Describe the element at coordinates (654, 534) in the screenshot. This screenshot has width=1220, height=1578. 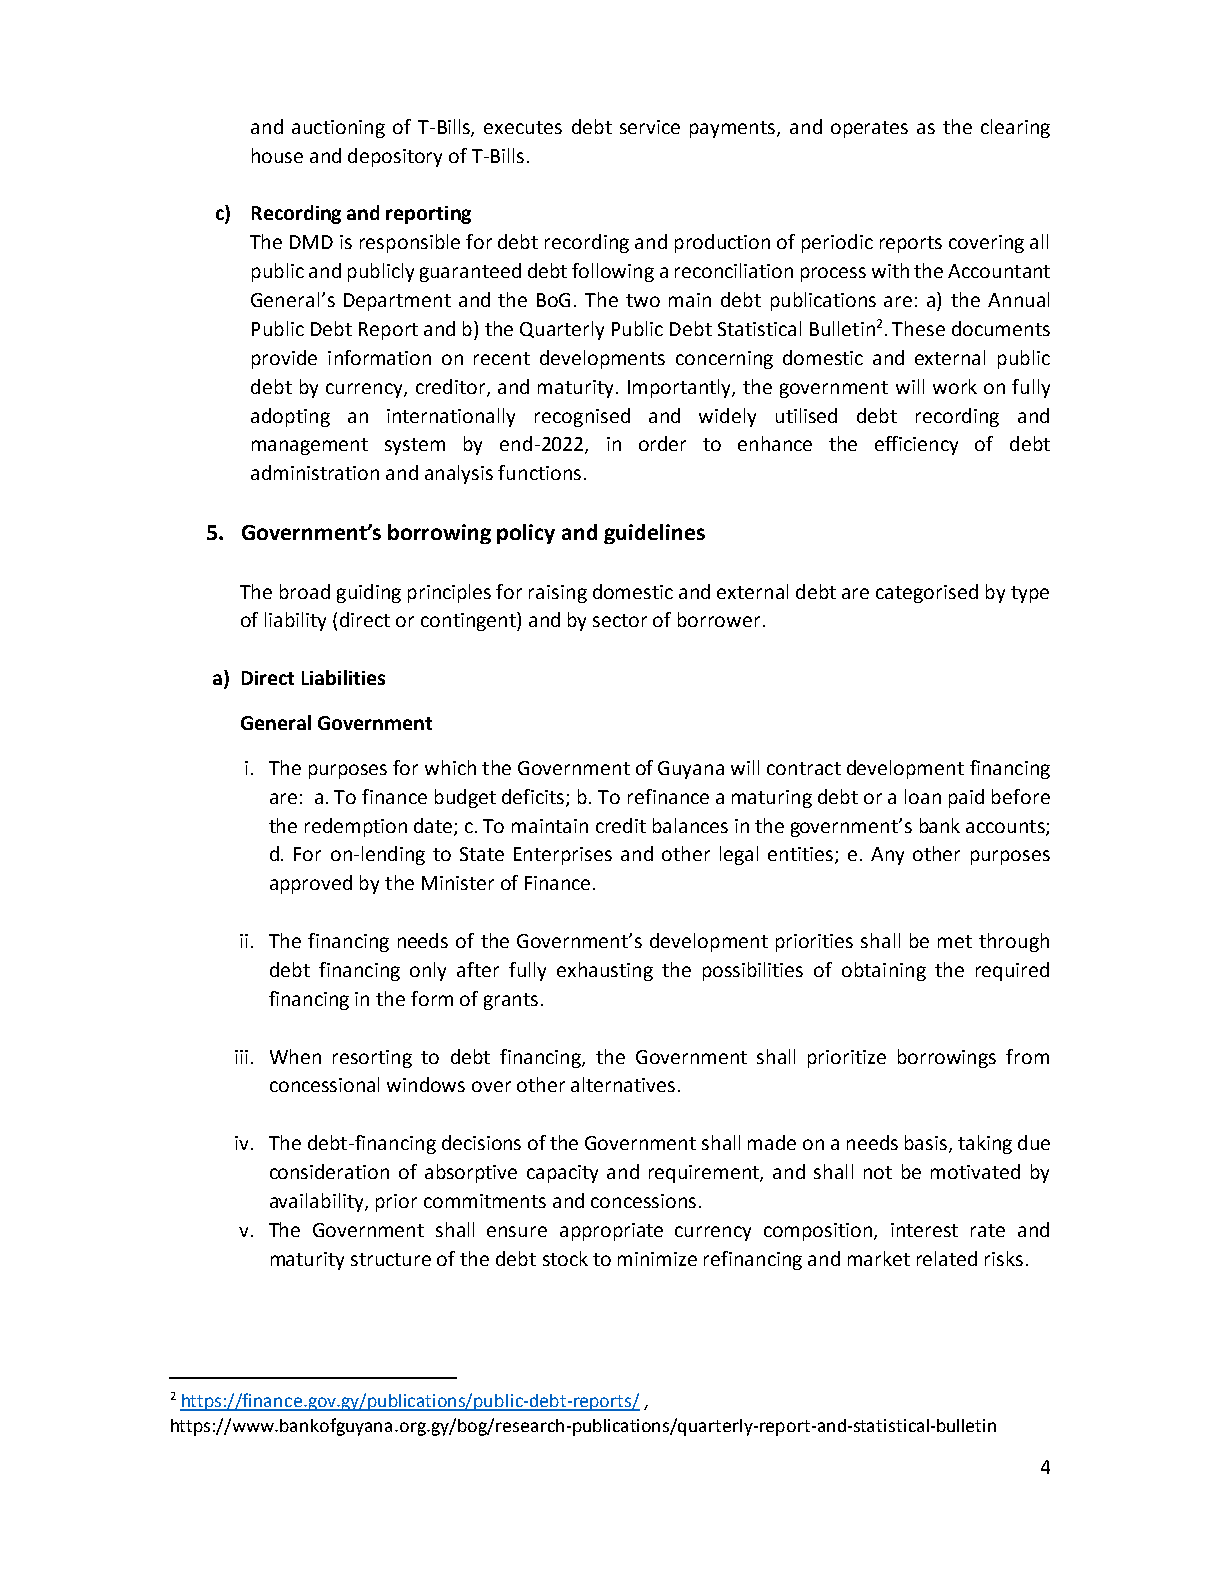
I see `guidelines` at that location.
